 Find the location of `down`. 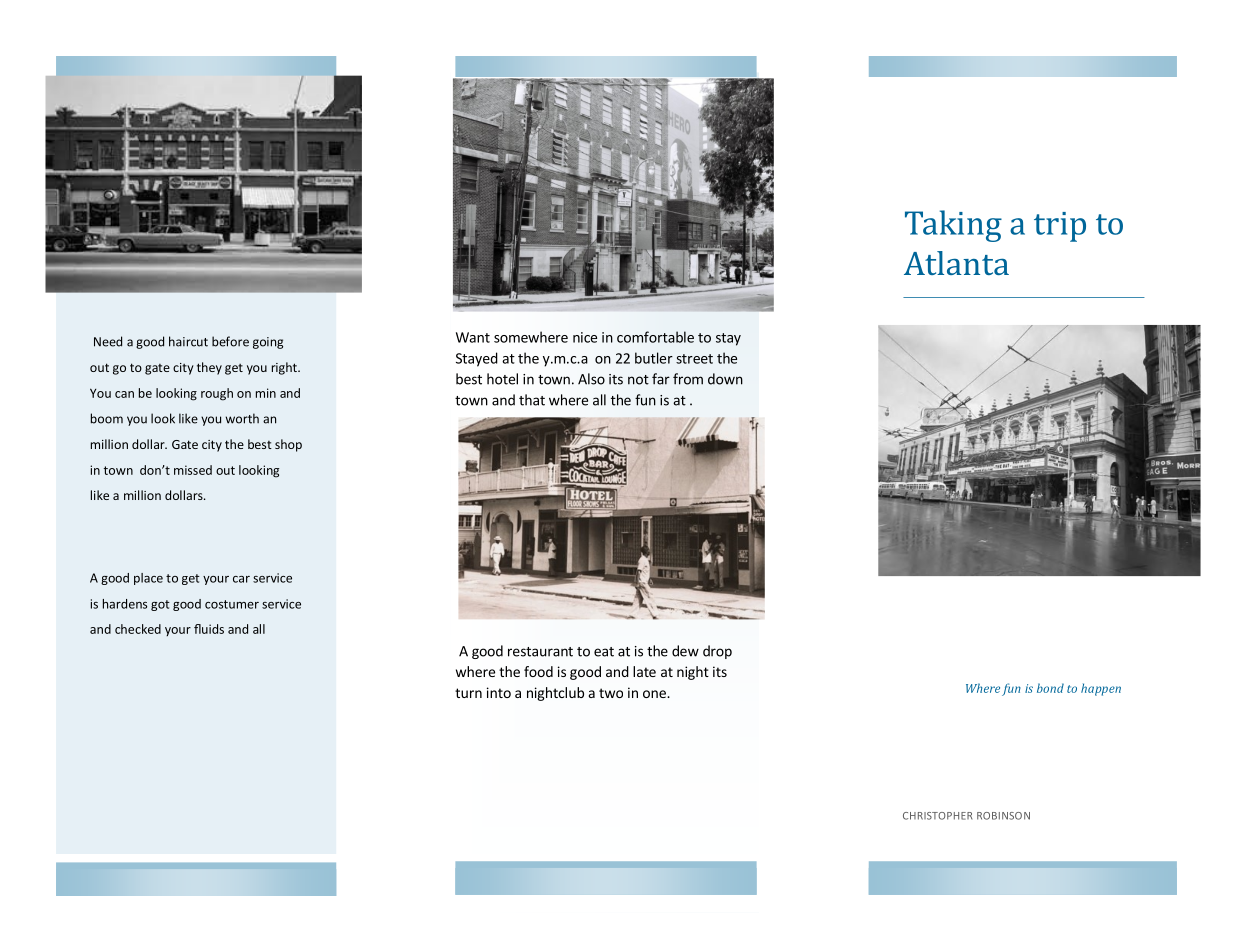

down is located at coordinates (725, 379).
